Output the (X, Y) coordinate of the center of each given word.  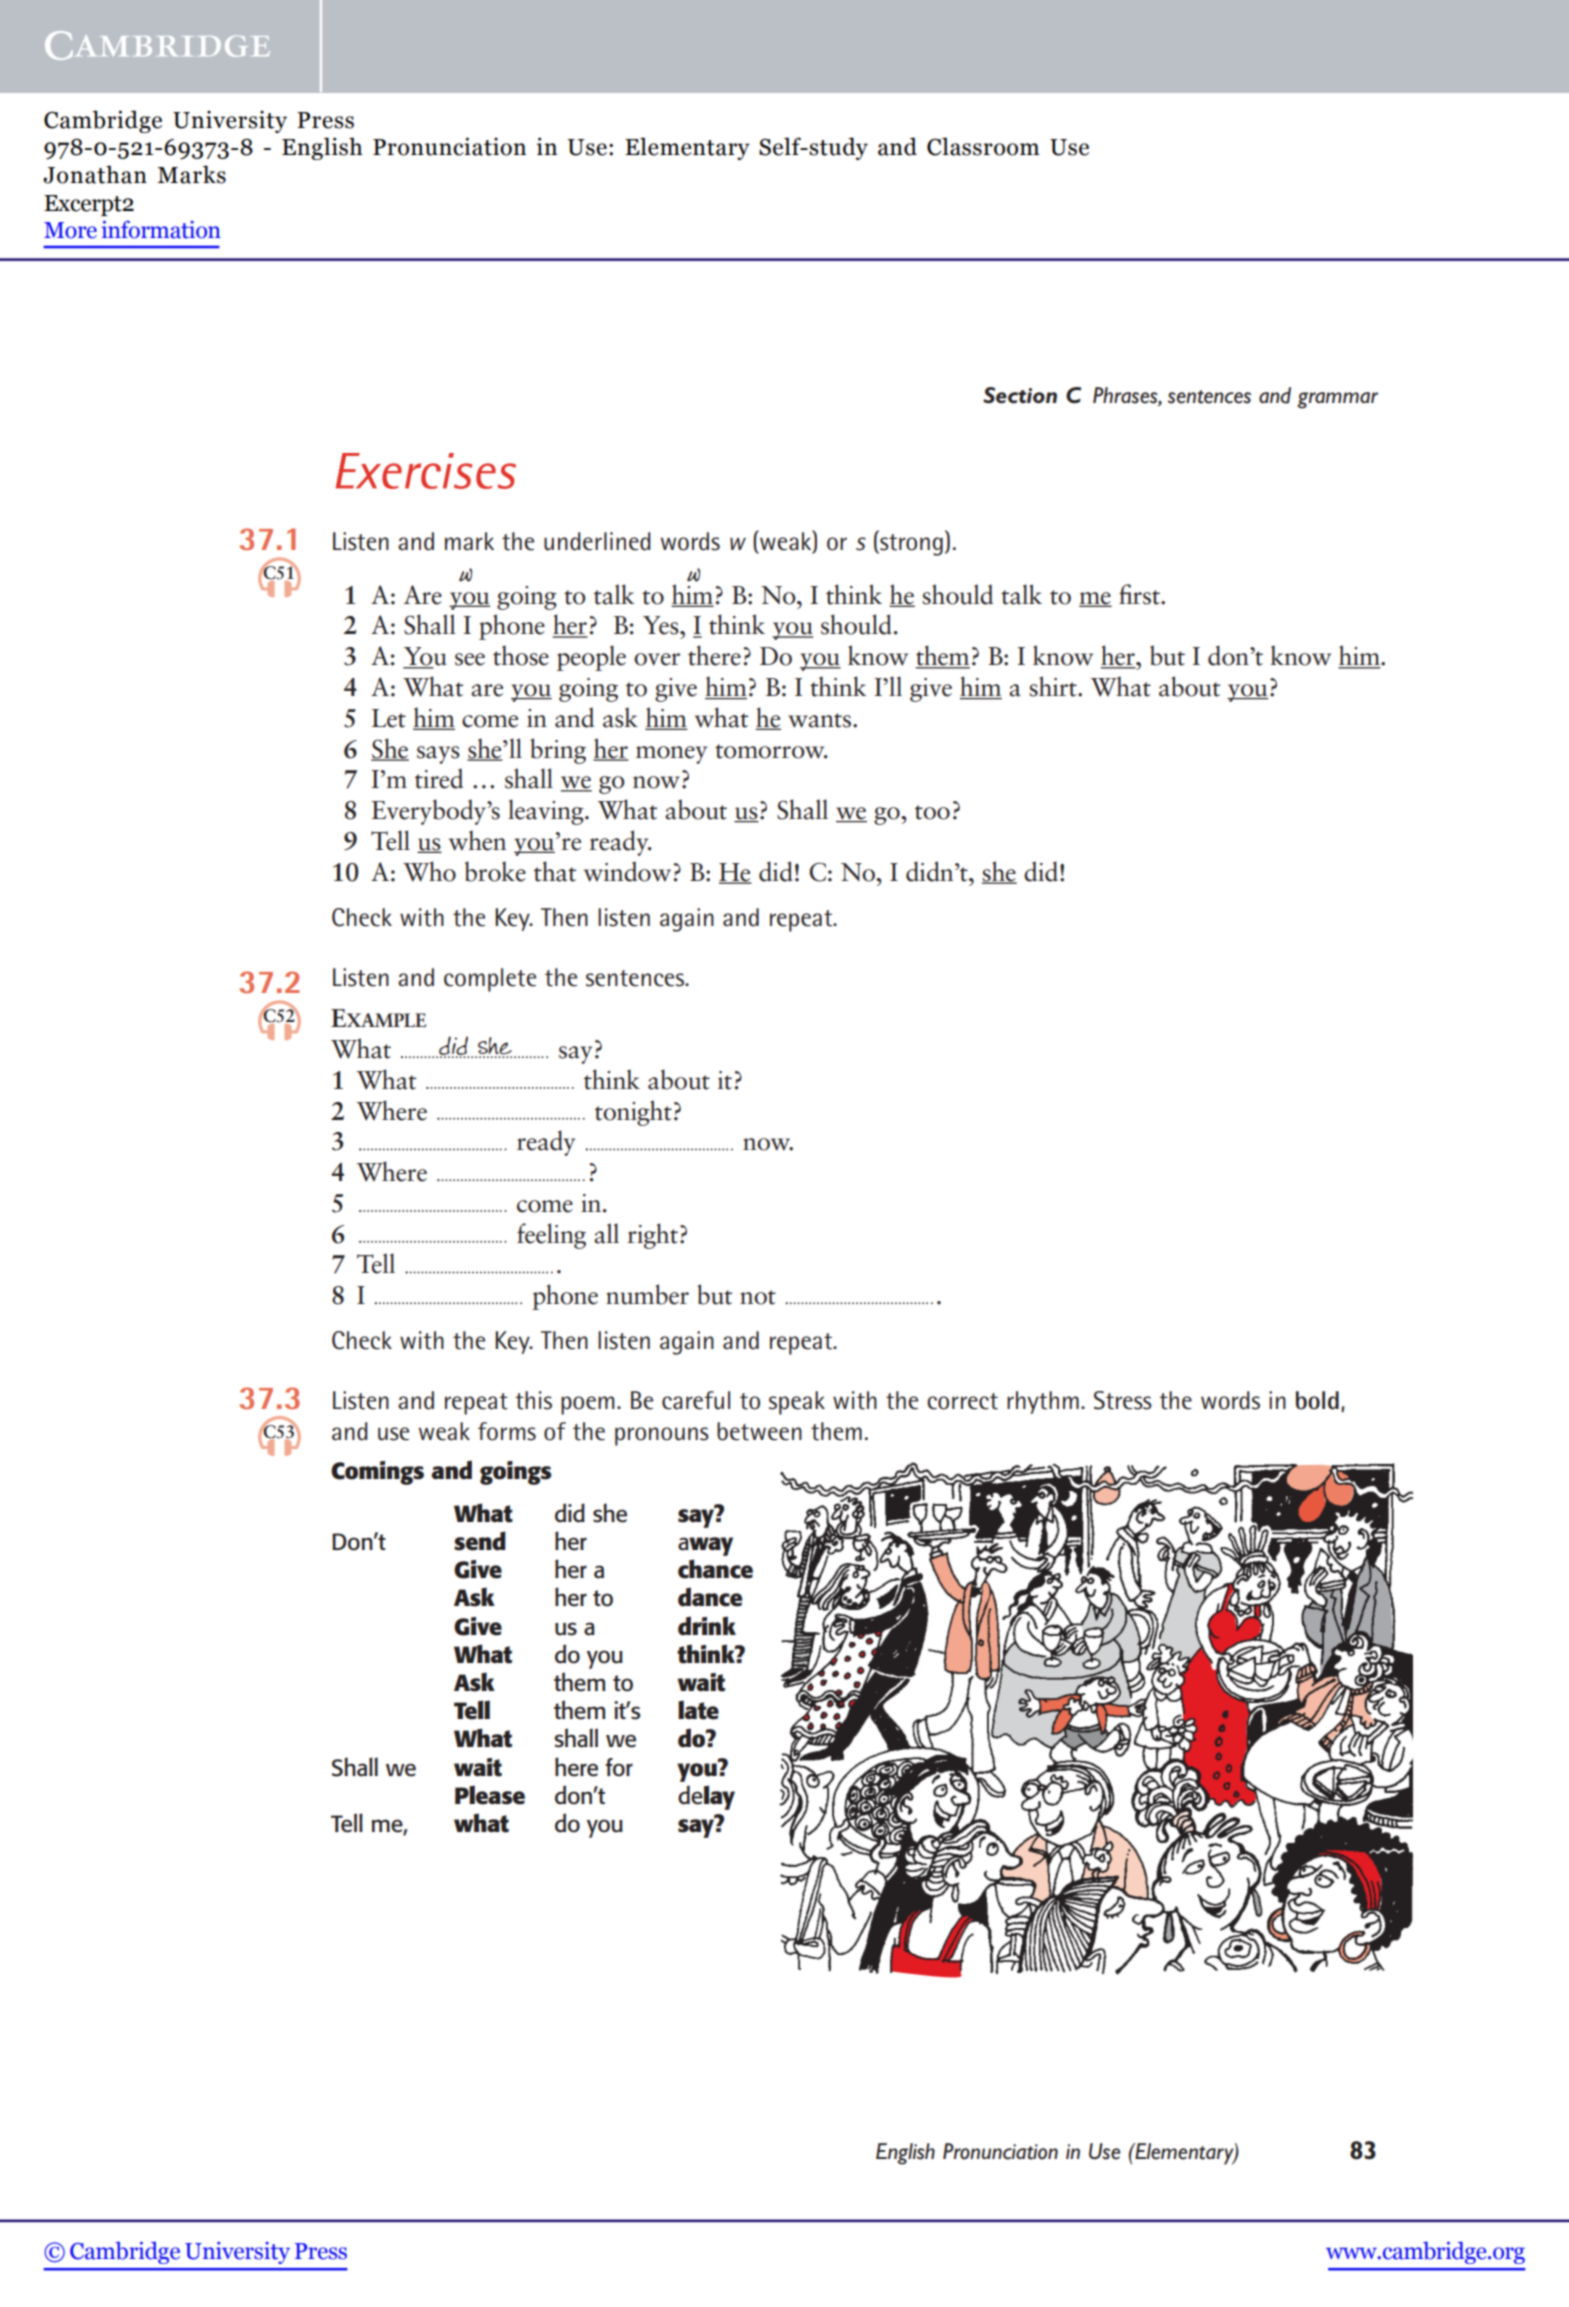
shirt (1054, 686)
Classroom (983, 146)
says (438, 755)
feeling (551, 1236)
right (652, 1236)
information (161, 229)
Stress (1123, 1400)
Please (490, 1795)
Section (1020, 395)
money (671, 755)
